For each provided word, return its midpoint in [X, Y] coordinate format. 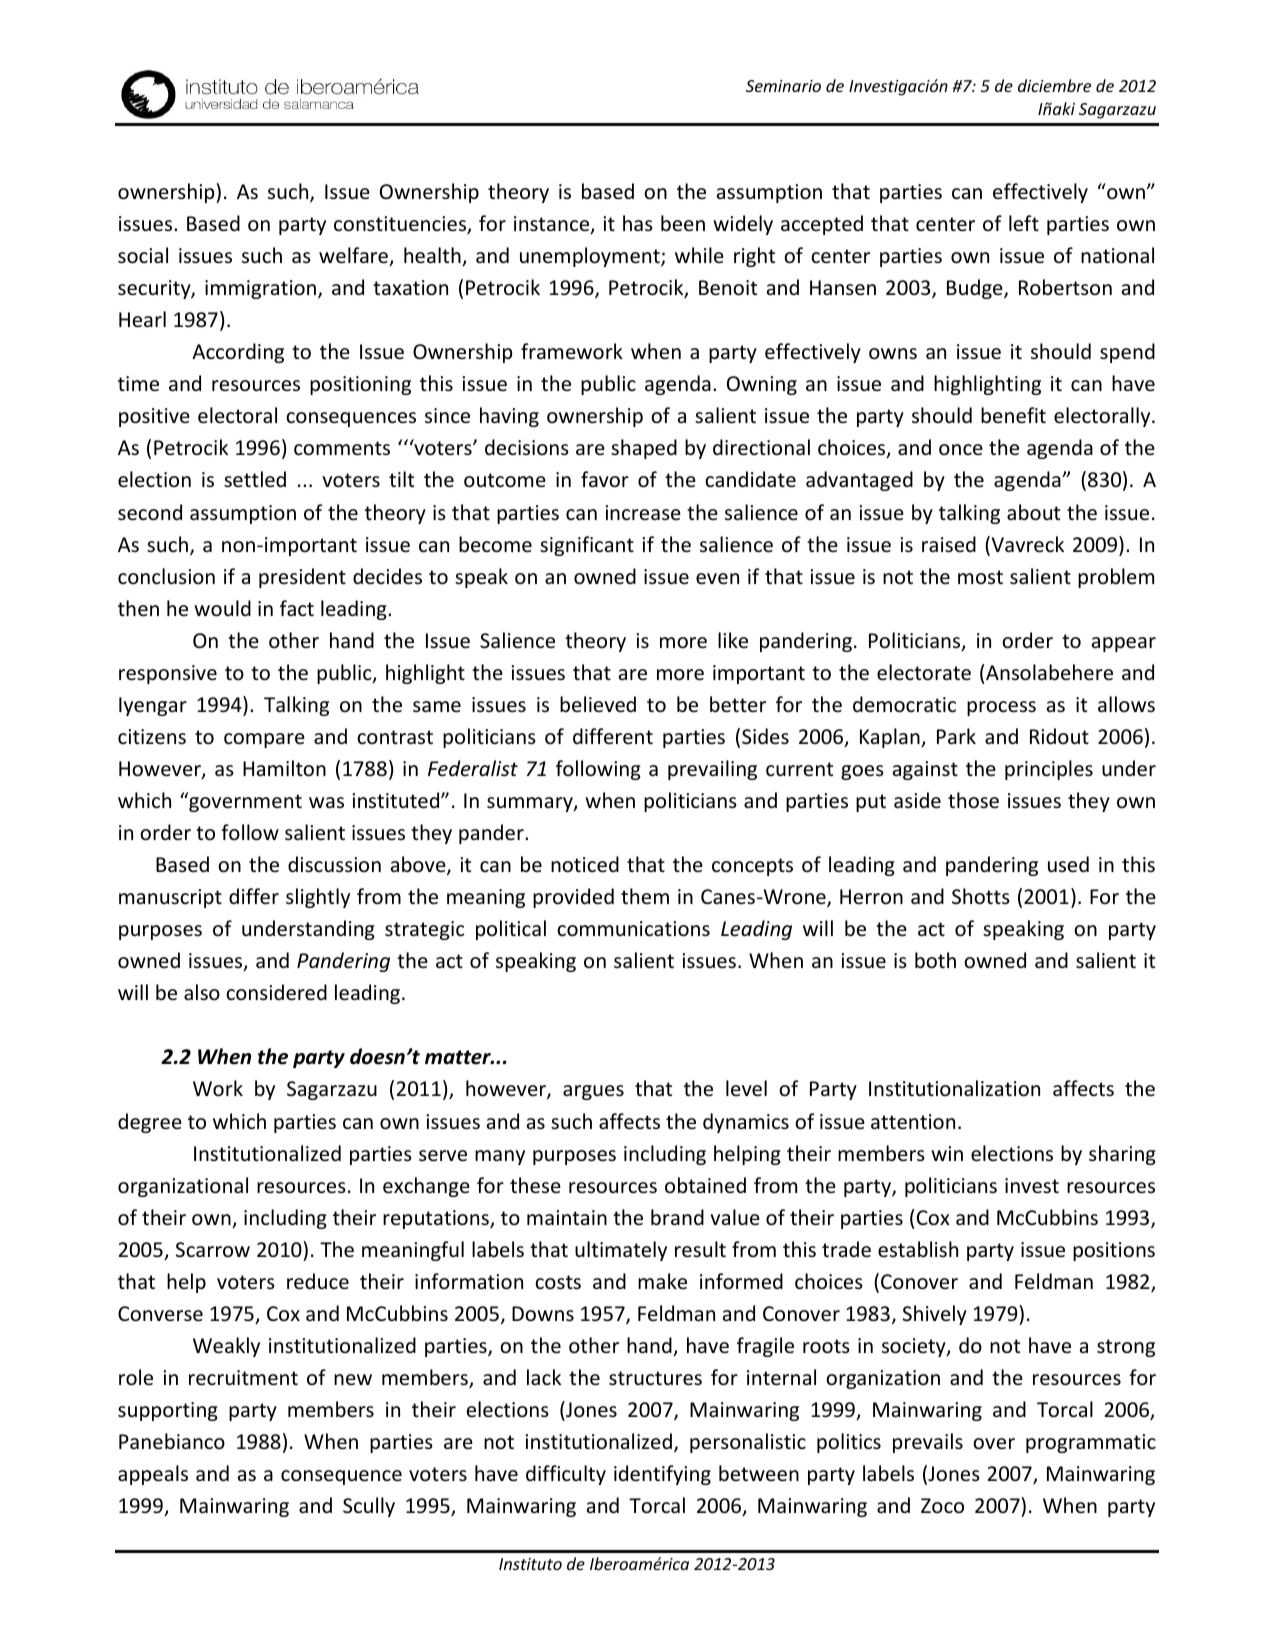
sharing [1122, 1155]
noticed [585, 864]
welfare [354, 256]
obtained [705, 1185]
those [973, 800]
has [638, 223]
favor [605, 479]
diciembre [1054, 85]
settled [255, 479]
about [1033, 512]
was [326, 802]
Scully [369, 1507]
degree [150, 1123]
